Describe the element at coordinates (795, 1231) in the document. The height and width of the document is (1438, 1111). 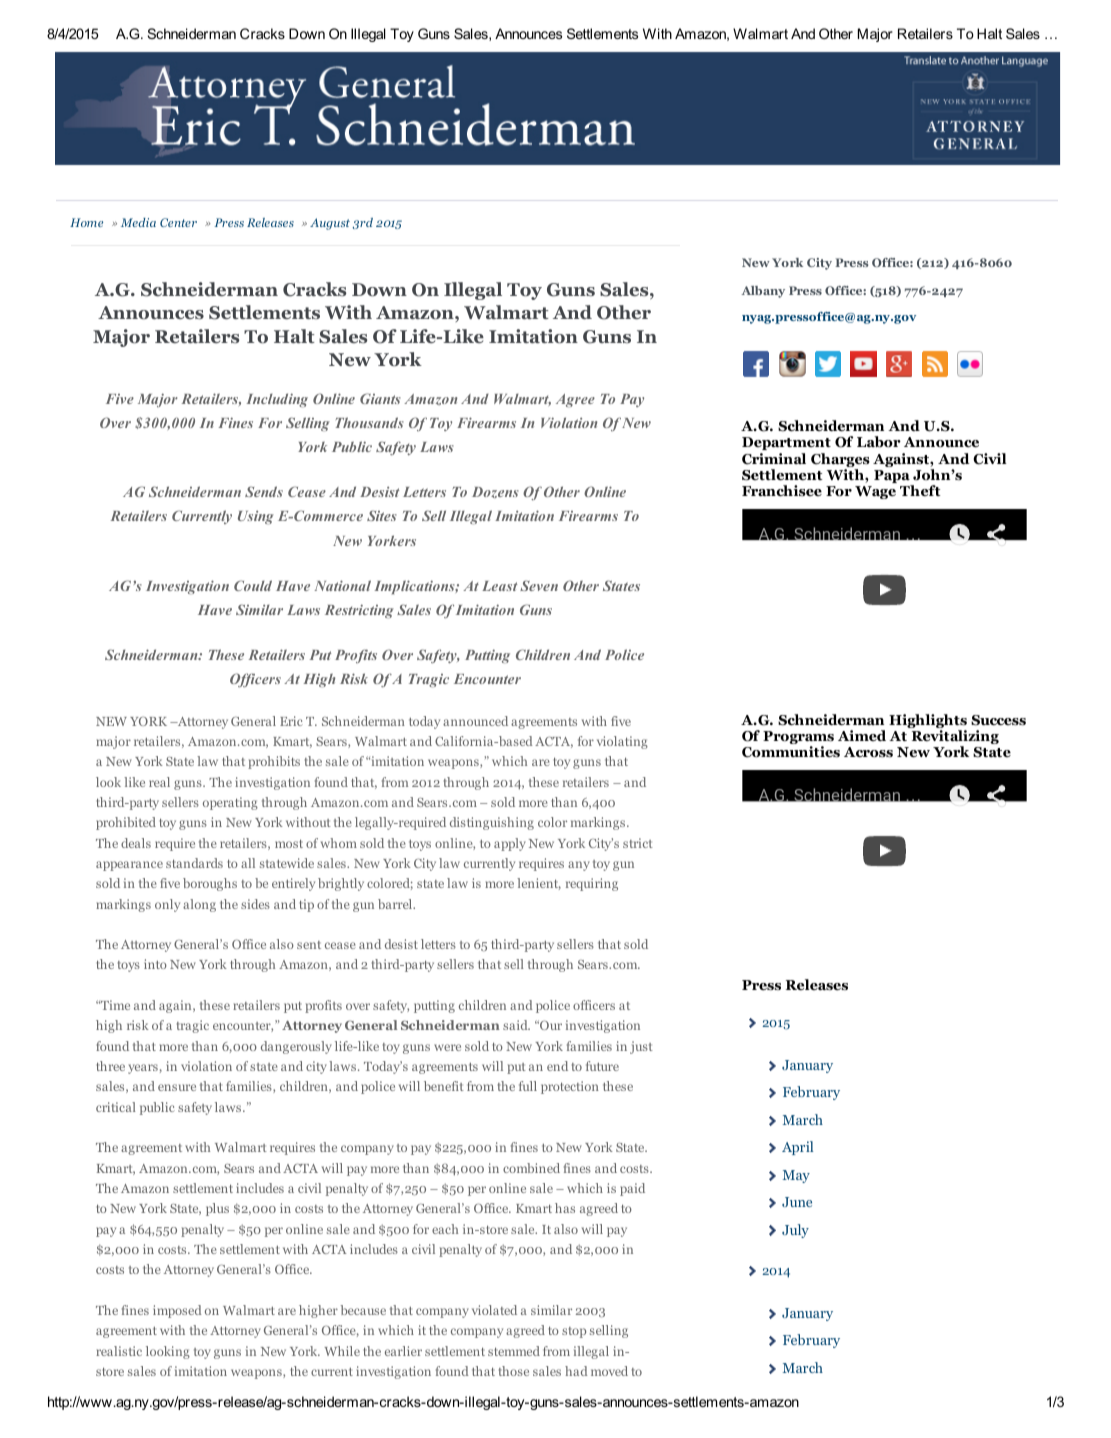
I see `July` at that location.
